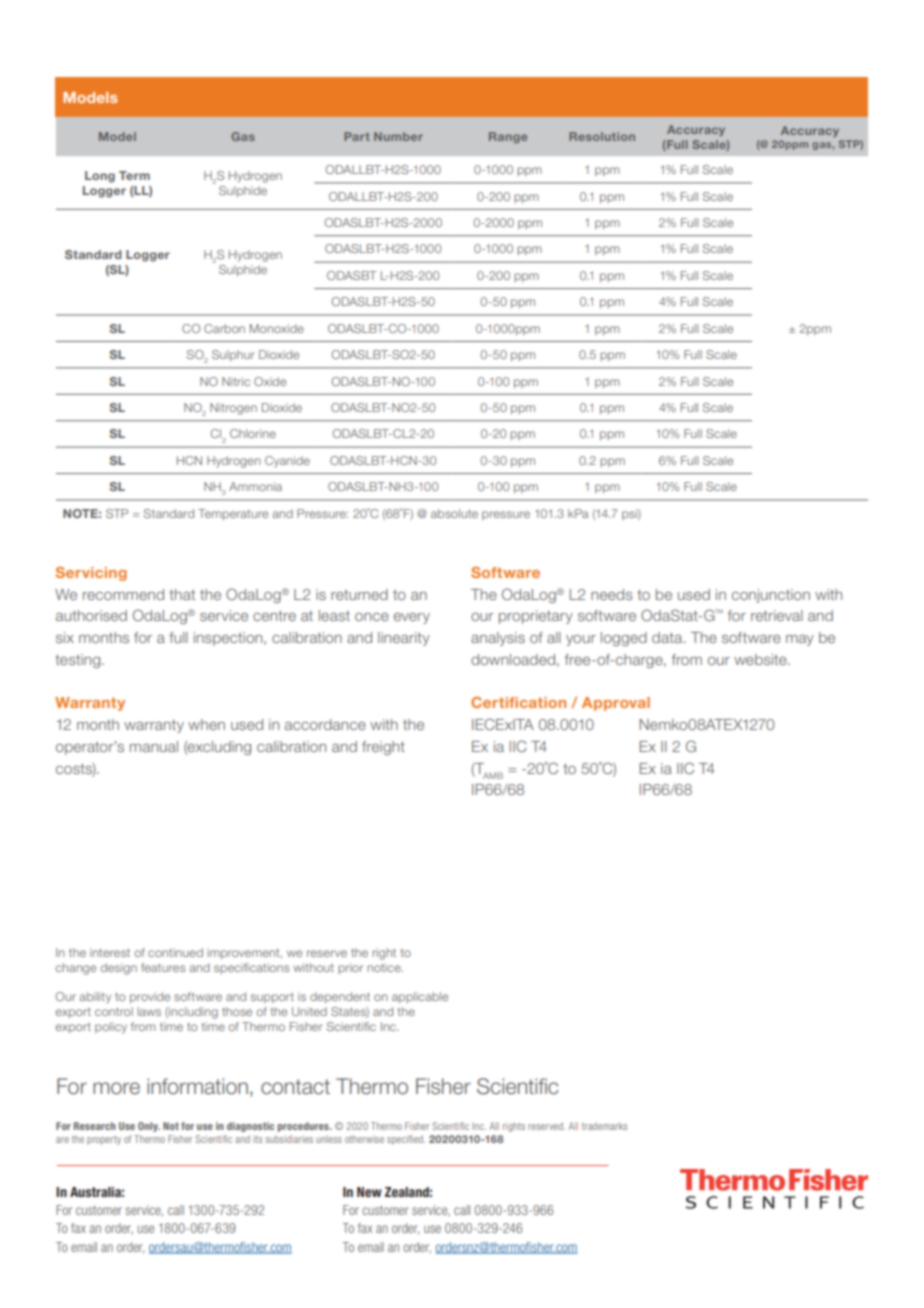  I want to click on Resolution, so click(602, 136).
